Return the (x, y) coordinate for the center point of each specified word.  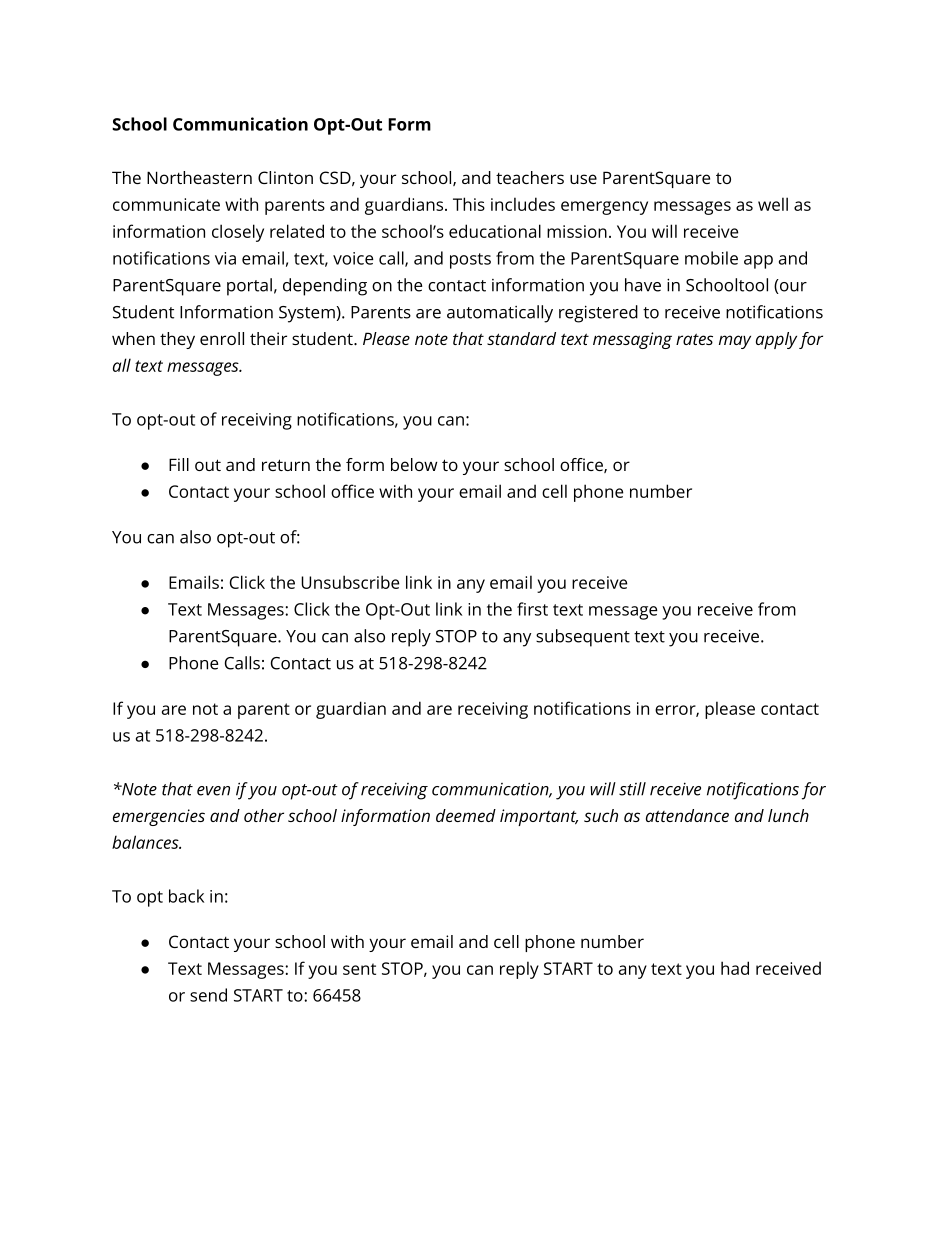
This (469, 204)
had (735, 968)
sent (359, 969)
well (773, 204)
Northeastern (199, 177)
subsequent (583, 638)
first (532, 609)
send (208, 995)
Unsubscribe (350, 582)
